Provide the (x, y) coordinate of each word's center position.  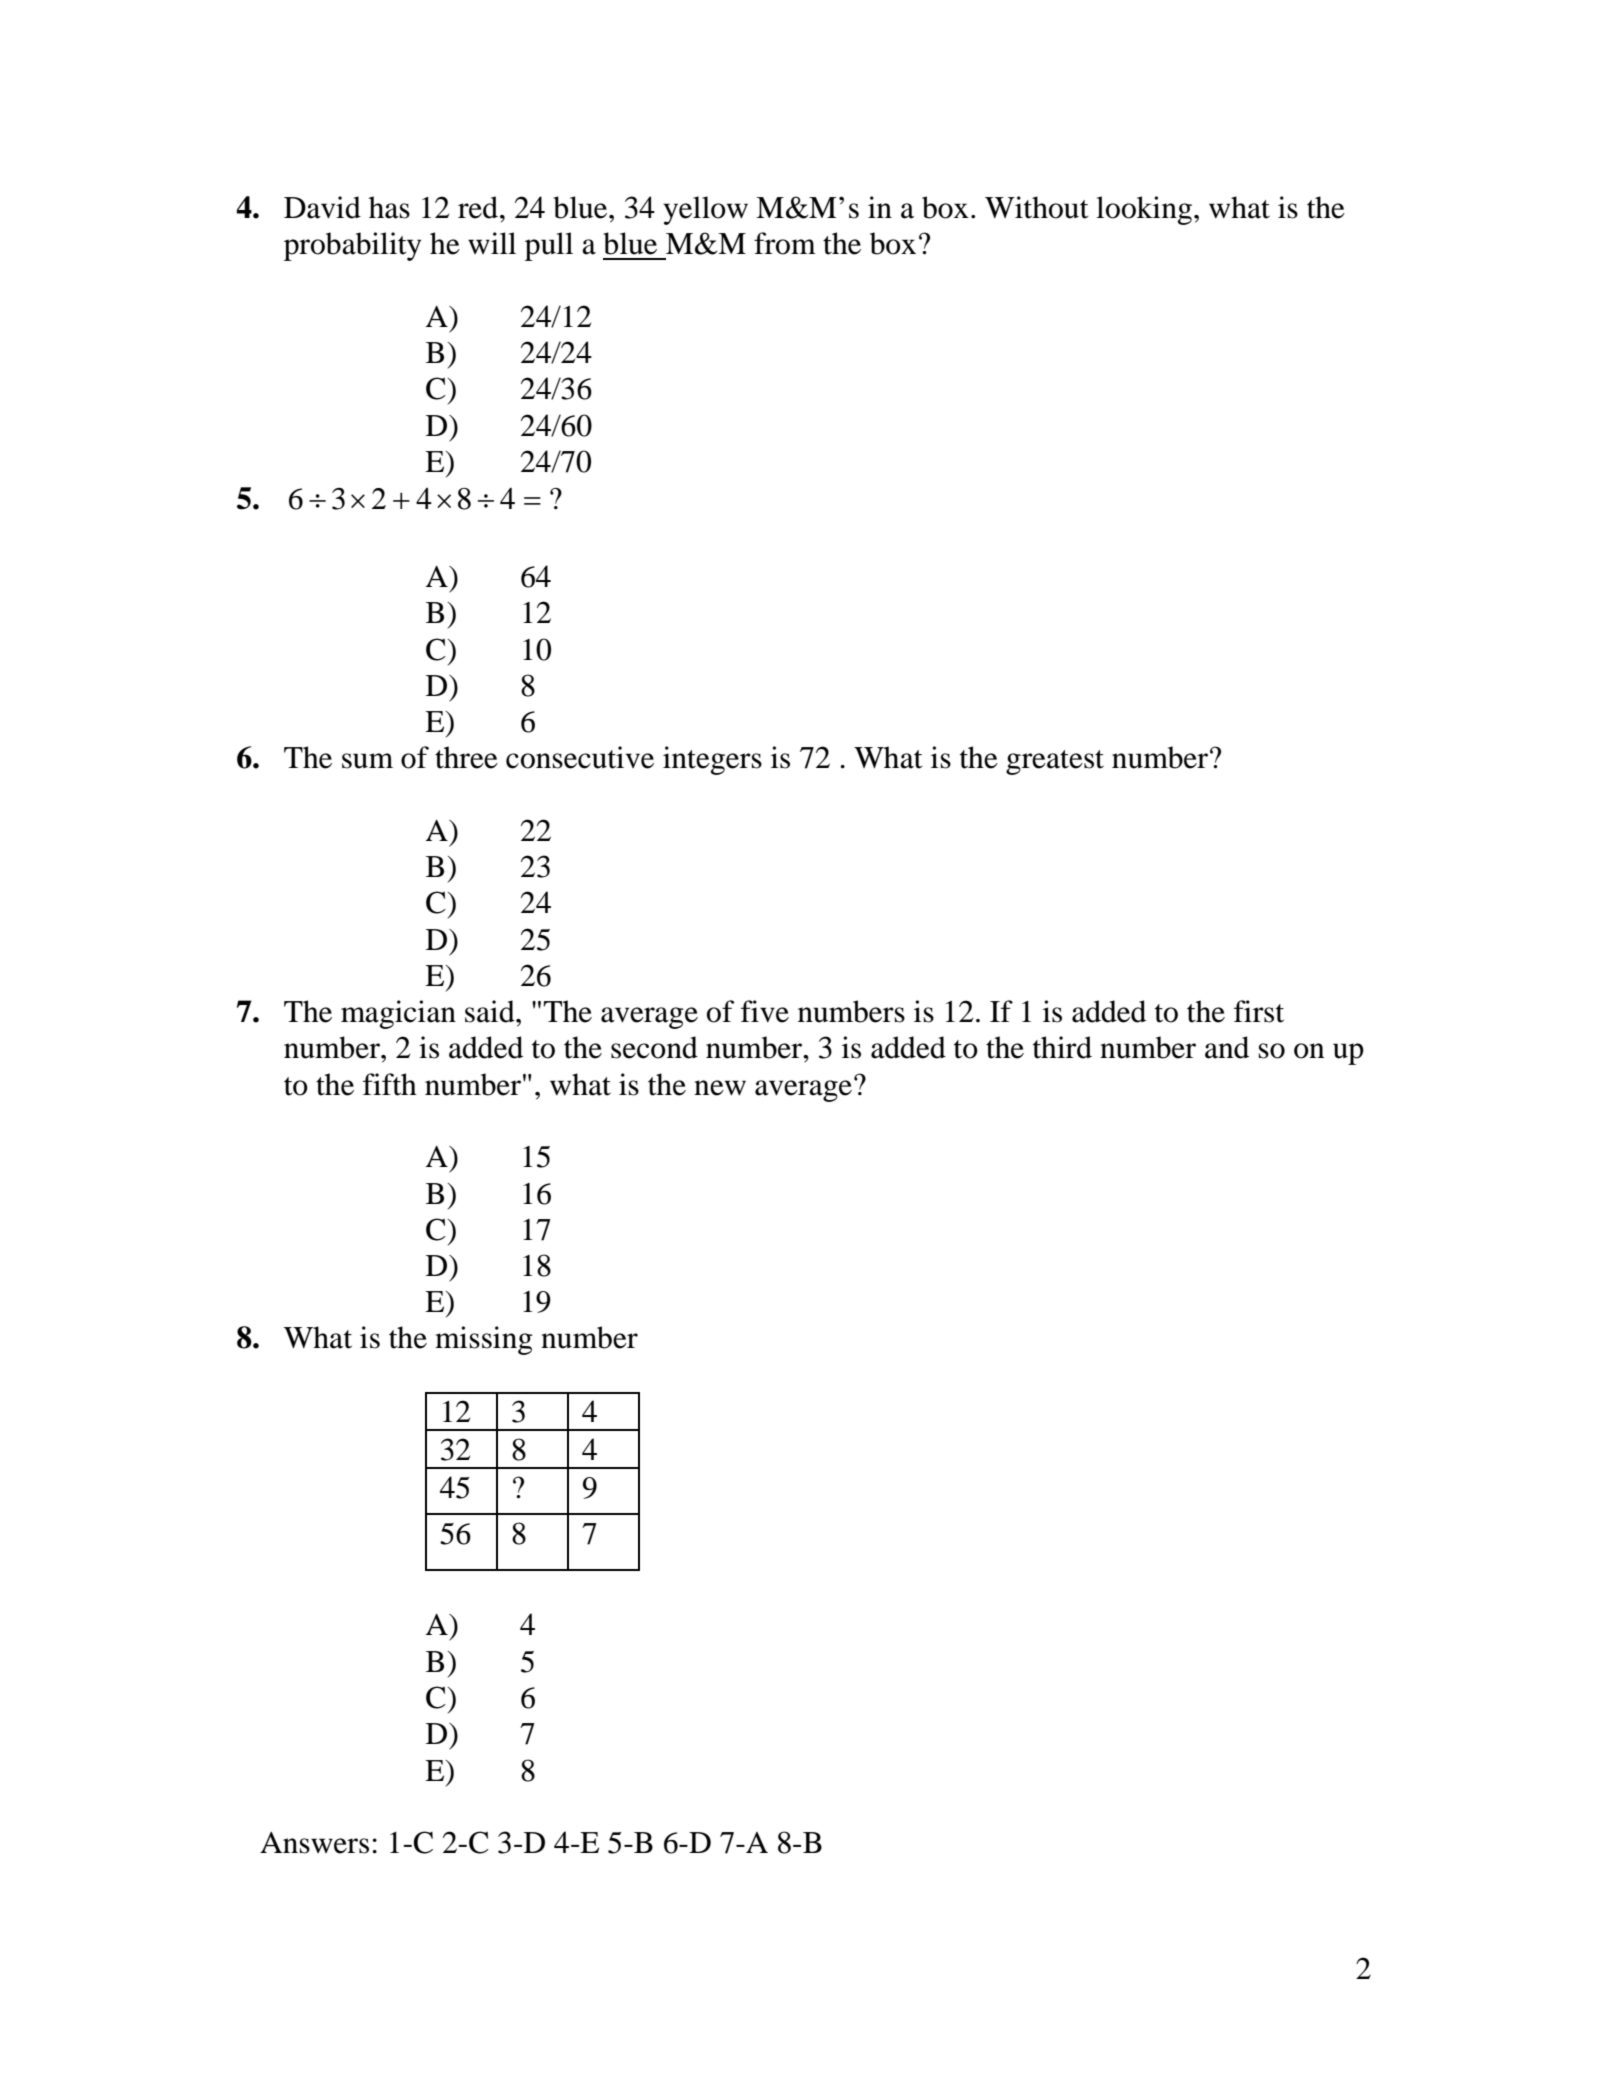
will (492, 243)
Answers (314, 1843)
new (720, 1088)
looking (1144, 210)
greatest (1055, 762)
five (765, 1011)
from (785, 243)
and (1227, 1047)
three (466, 757)
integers (712, 760)
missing (484, 1340)
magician (398, 1014)
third (1062, 1047)
